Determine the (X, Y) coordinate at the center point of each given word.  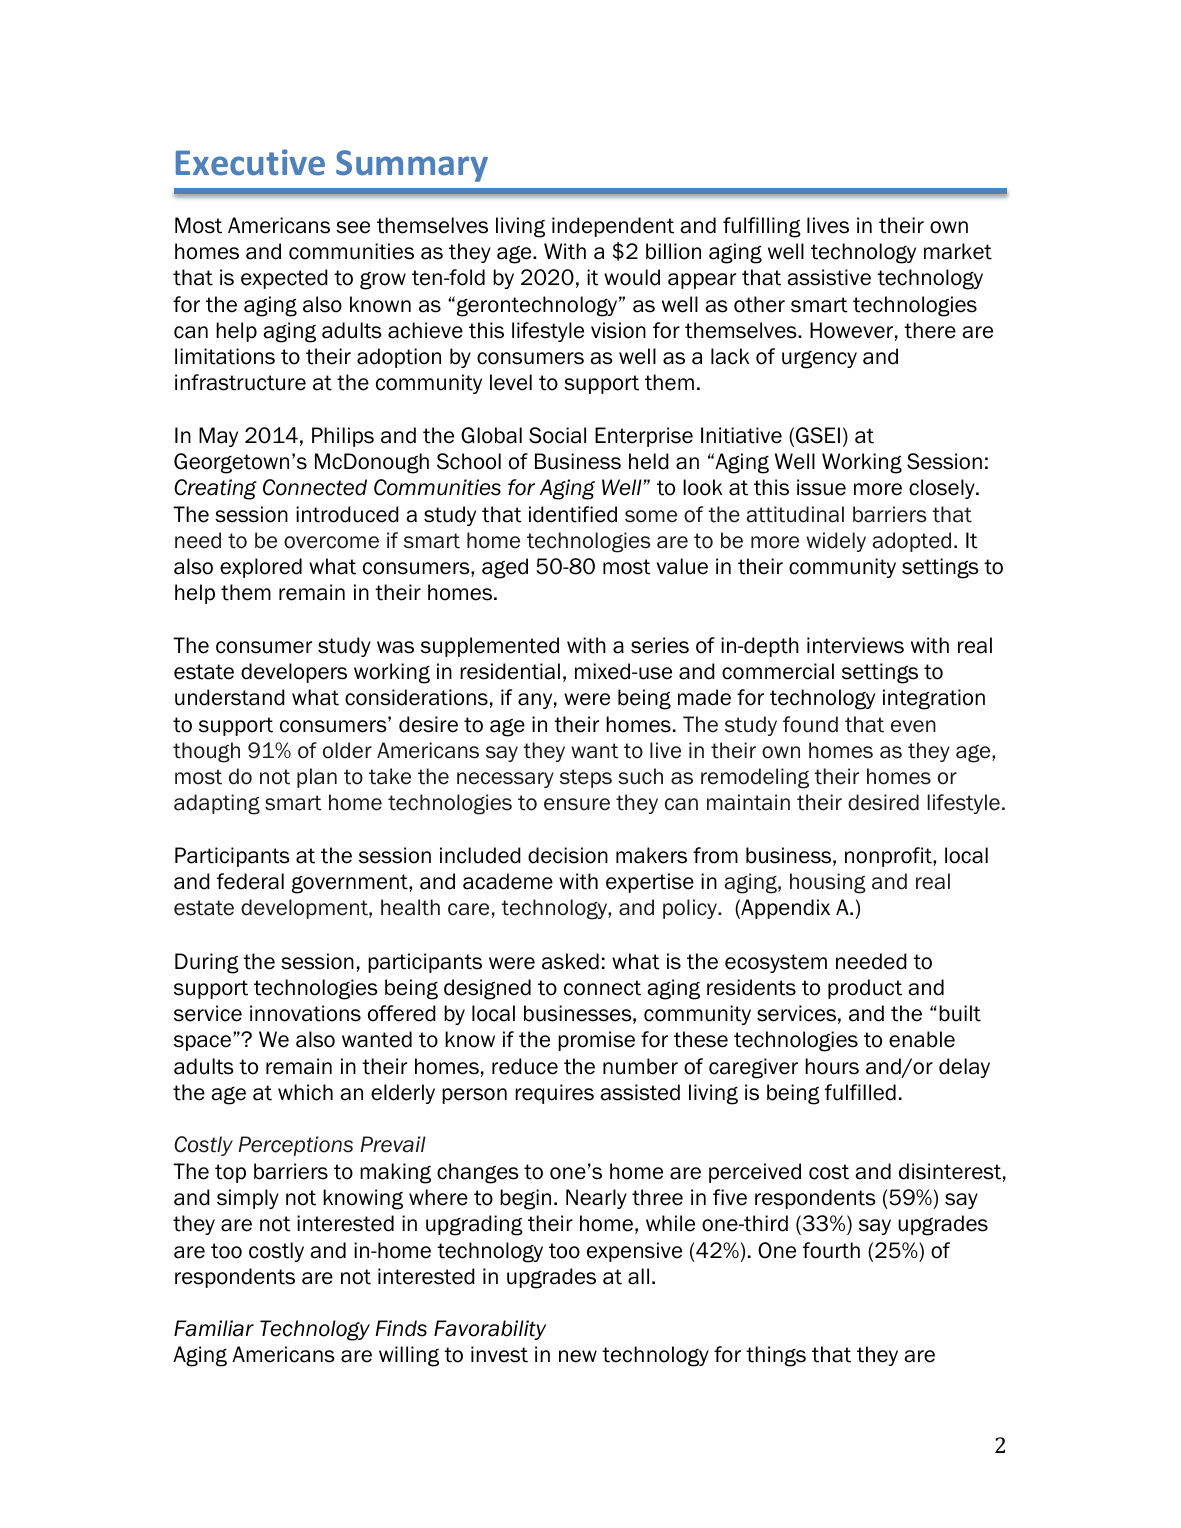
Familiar (214, 1328)
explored (261, 568)
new (578, 1356)
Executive (250, 162)
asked (570, 961)
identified (573, 514)
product (865, 989)
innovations (305, 1013)
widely (836, 542)
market (958, 251)
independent (613, 227)
